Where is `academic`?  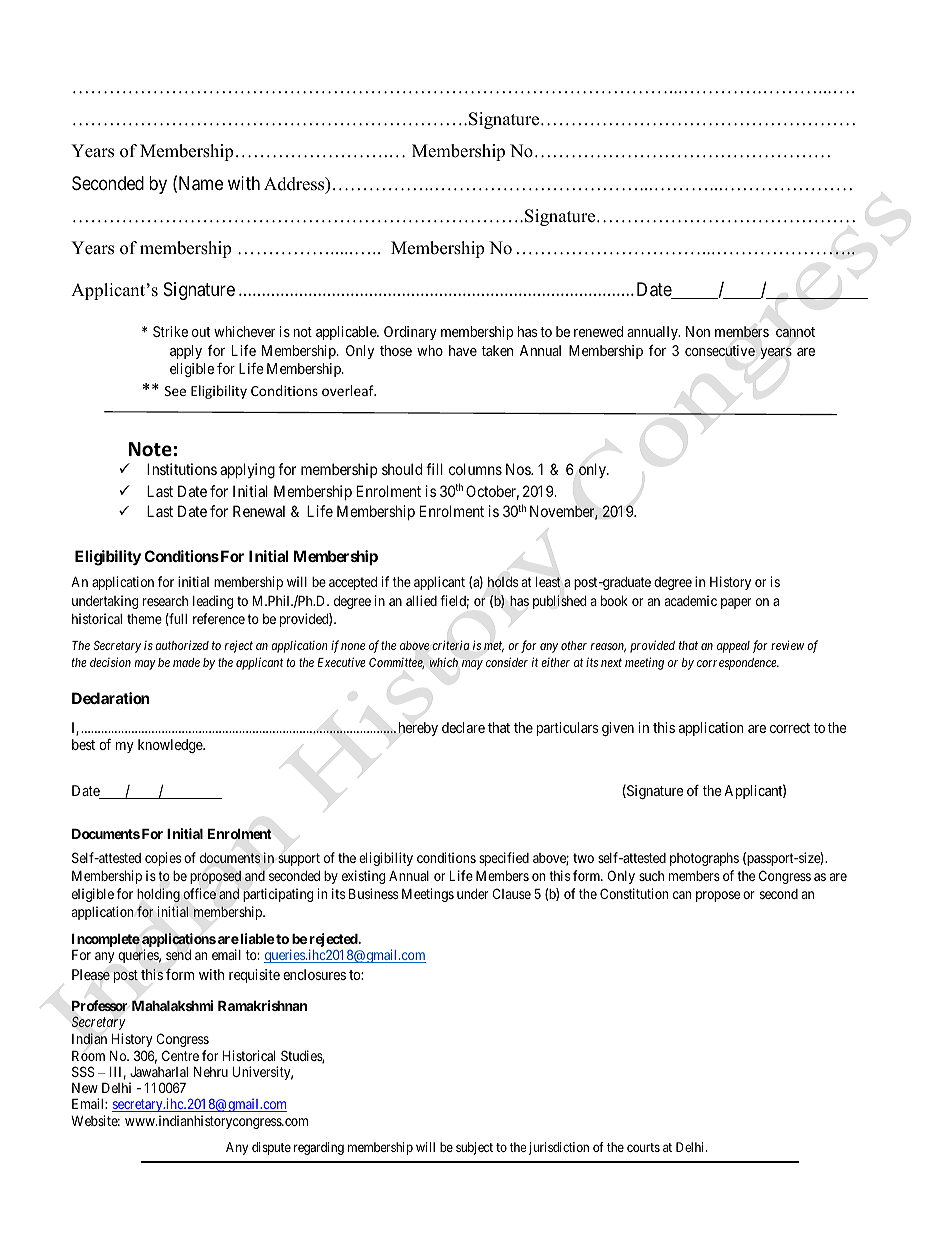
academic is located at coordinates (691, 600).
